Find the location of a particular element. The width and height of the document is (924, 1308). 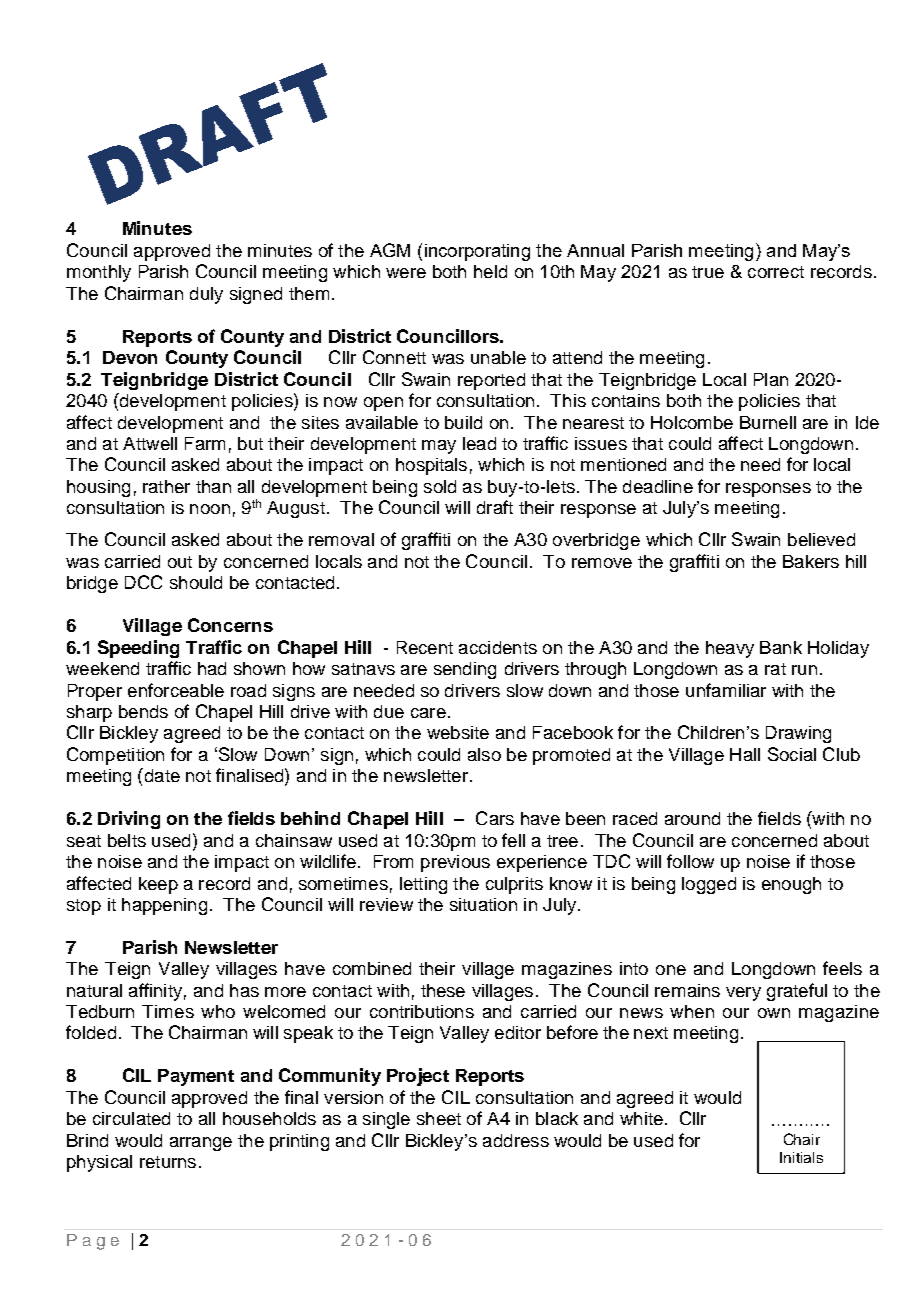

arrange is located at coordinates (201, 1144).
